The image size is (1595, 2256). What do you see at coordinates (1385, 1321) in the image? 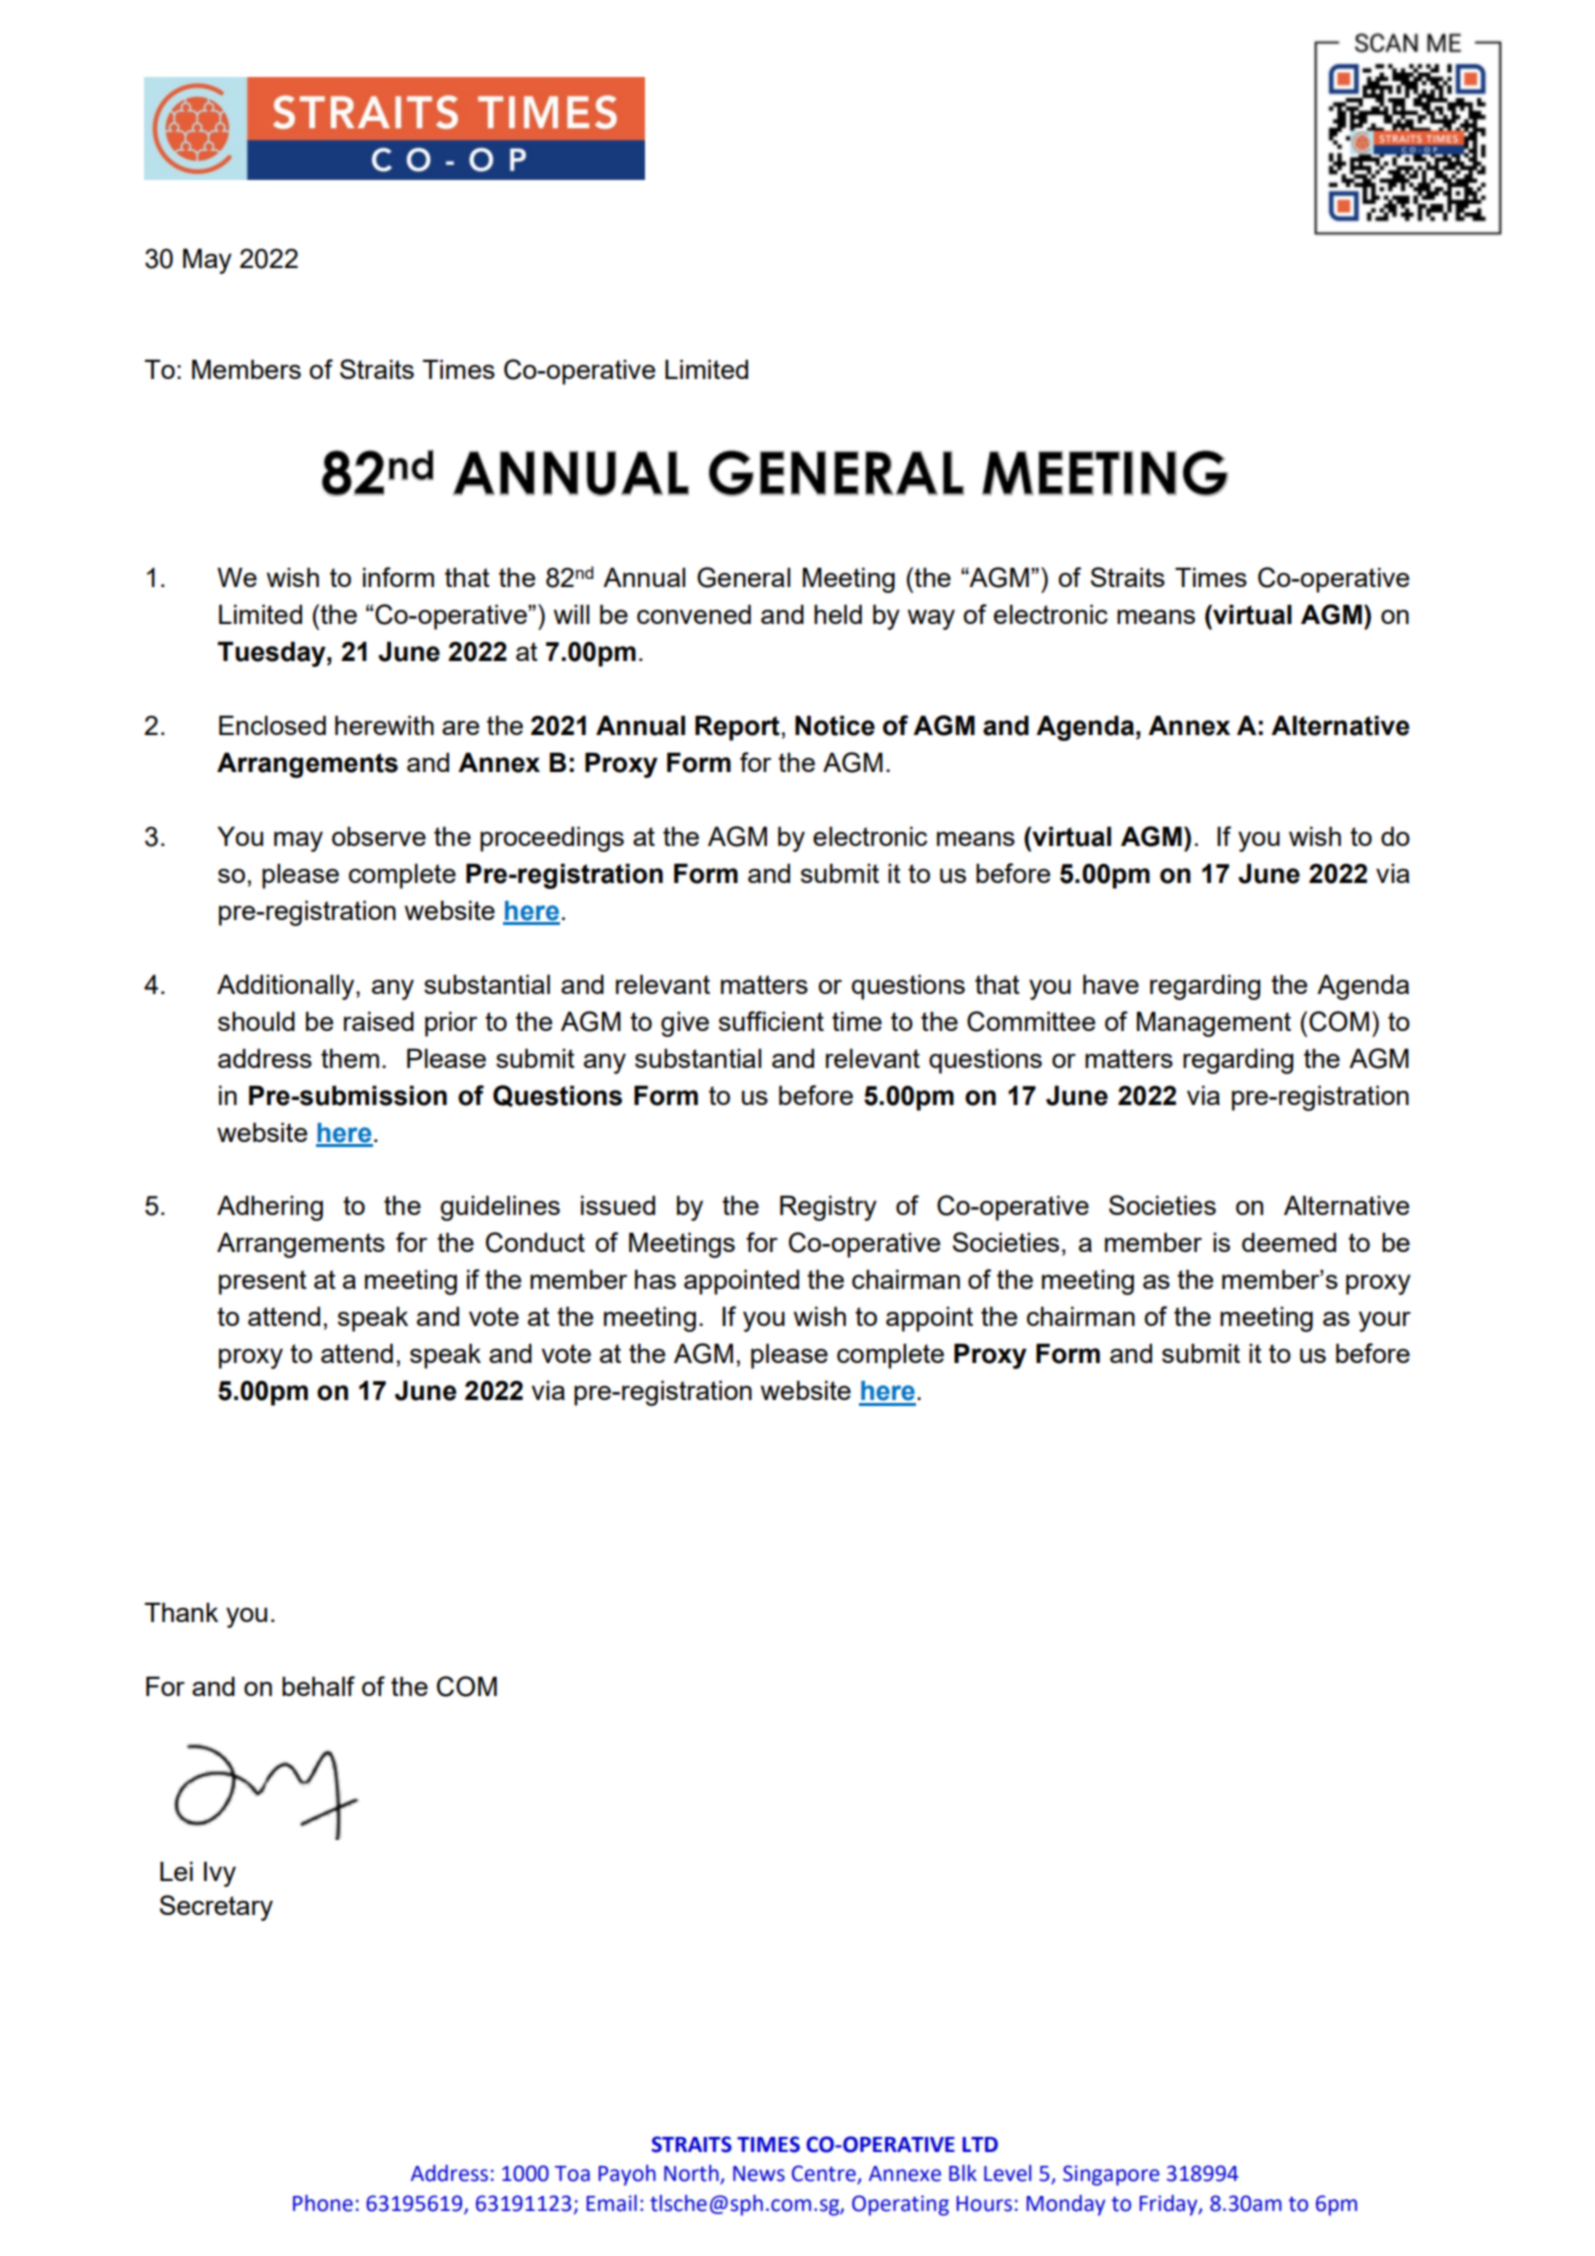
I see `your` at bounding box center [1385, 1321].
